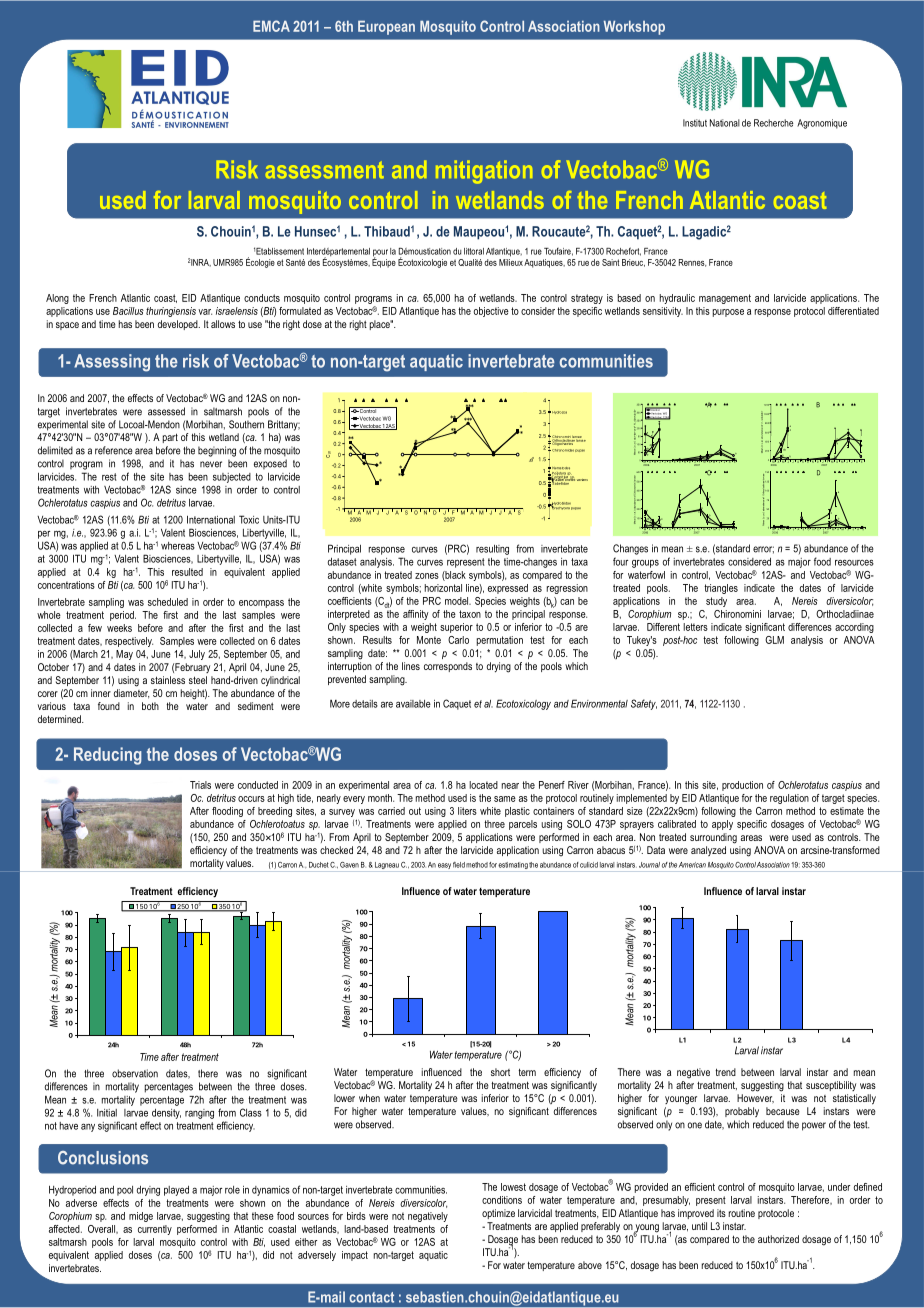  What do you see at coordinates (778, 1239) in the screenshot?
I see `authorized` at bounding box center [778, 1239].
